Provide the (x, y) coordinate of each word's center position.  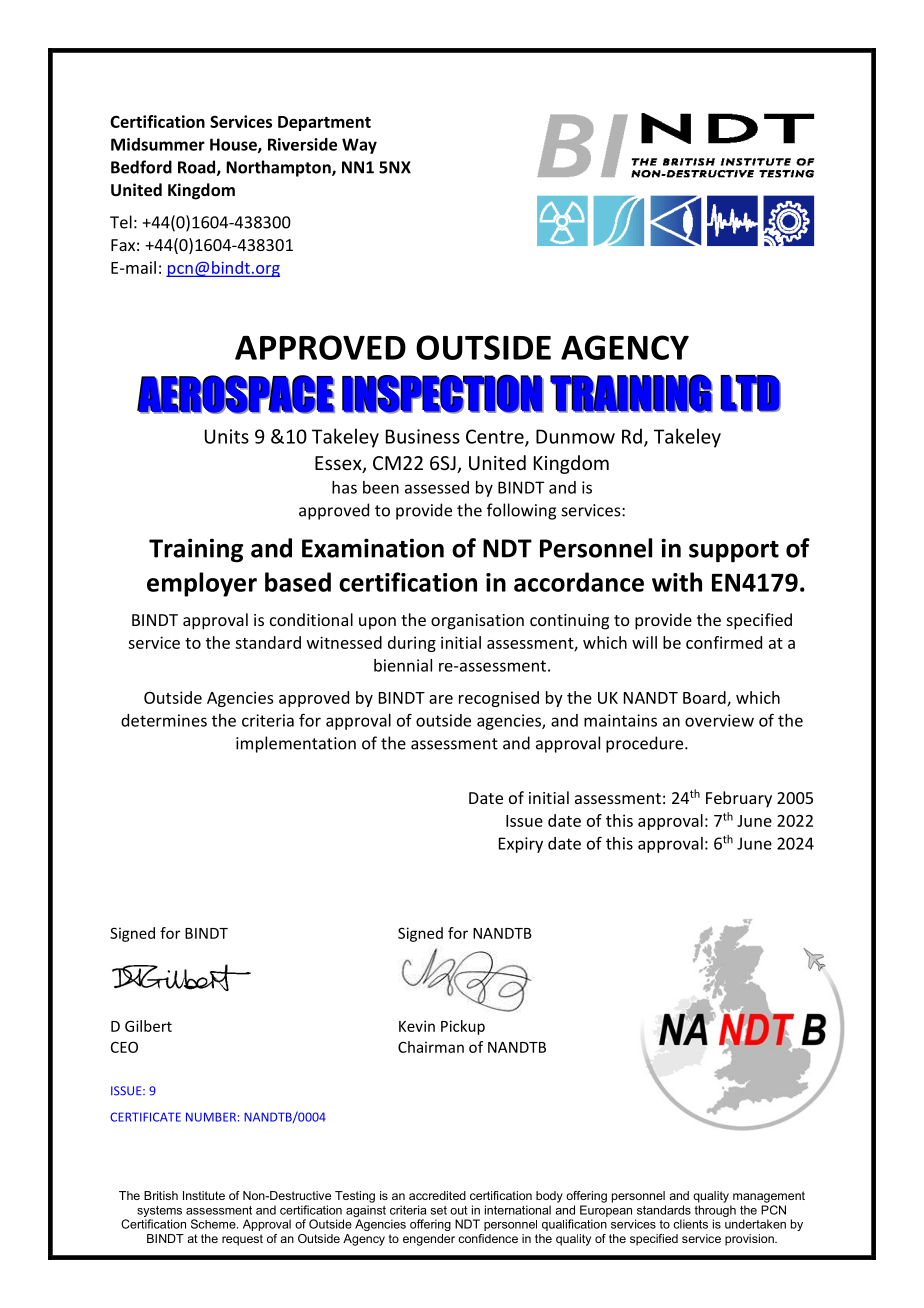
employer (202, 584)
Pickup (463, 1027)
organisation (477, 622)
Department (324, 123)
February (739, 799)
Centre (496, 437)
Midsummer (158, 144)
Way (359, 146)
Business (423, 436)
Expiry (521, 845)
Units (227, 436)
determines (164, 720)
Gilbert (148, 1026)
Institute (204, 1195)
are (441, 699)
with (677, 582)
